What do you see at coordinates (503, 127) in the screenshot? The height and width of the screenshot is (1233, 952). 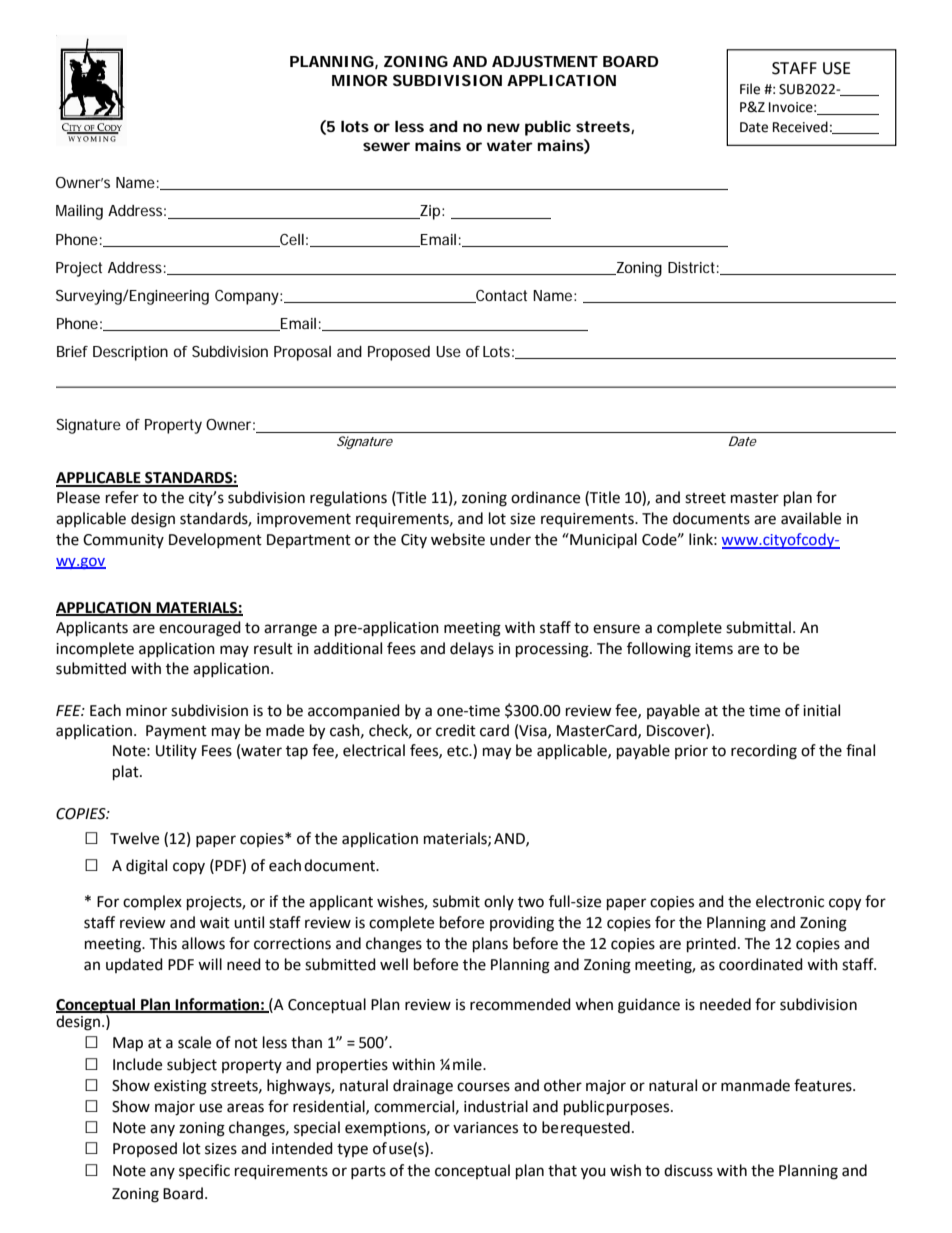 I see `new` at bounding box center [503, 127].
